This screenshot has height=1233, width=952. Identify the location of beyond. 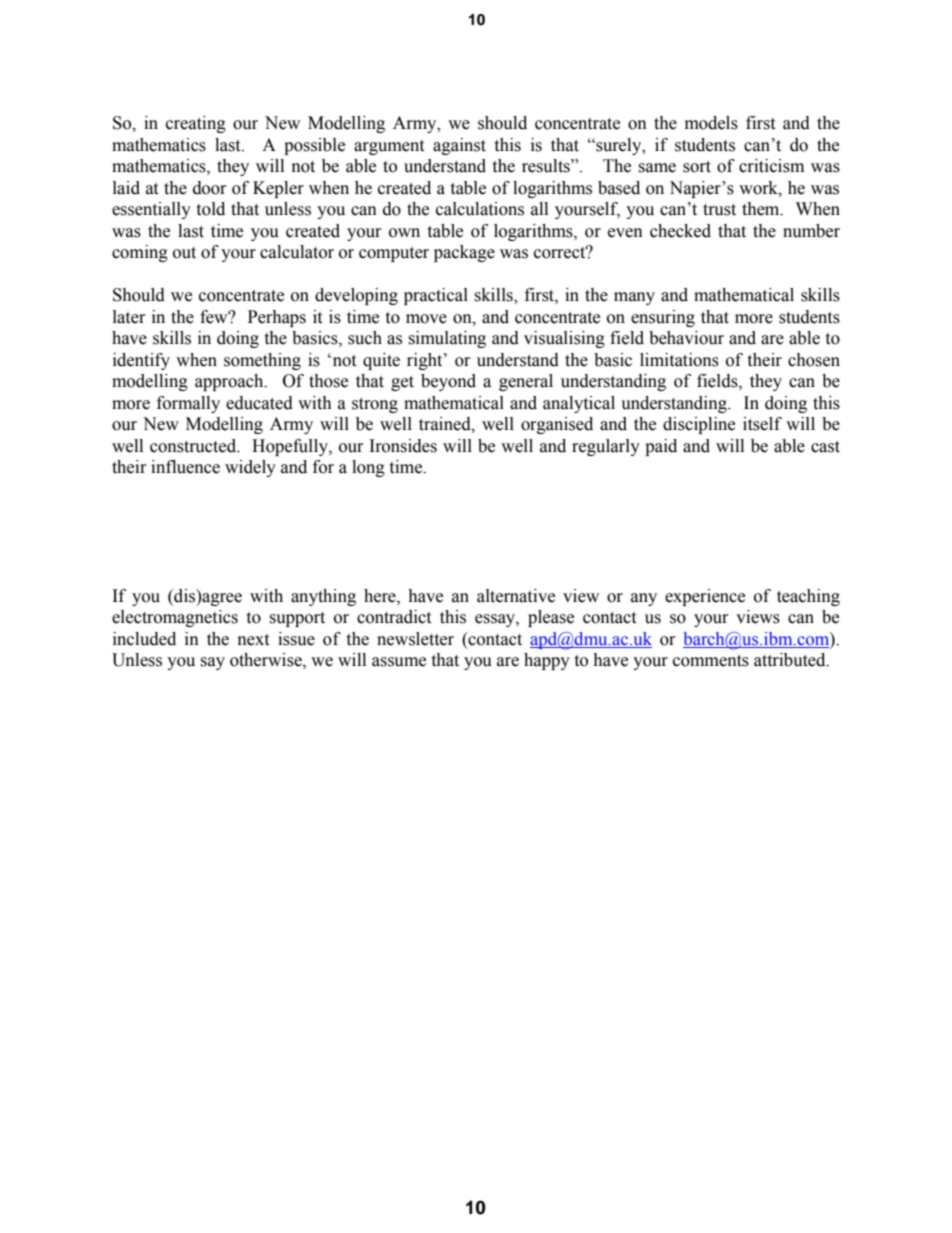
(448, 382).
